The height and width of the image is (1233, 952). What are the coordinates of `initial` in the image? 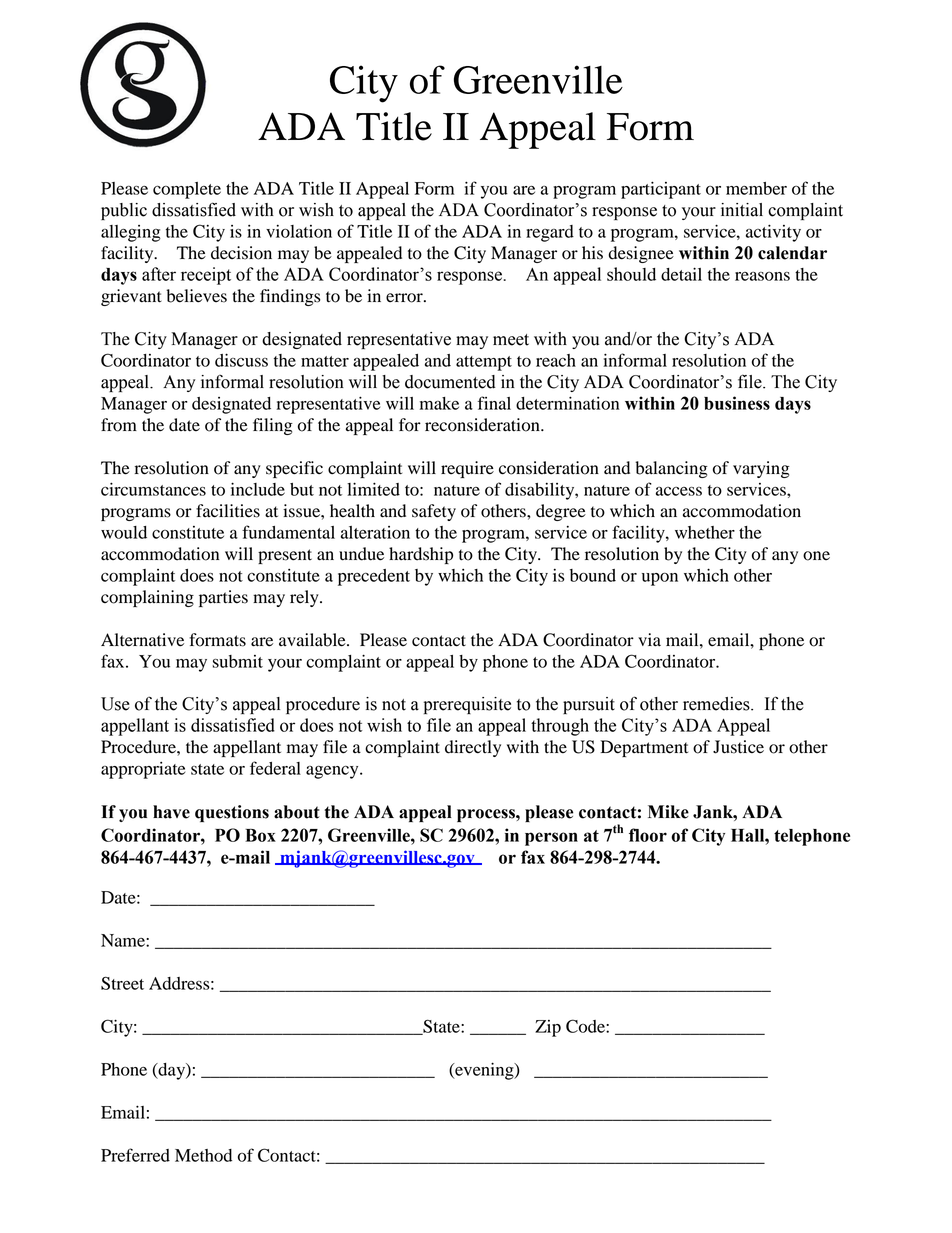 It's located at (742, 210).
